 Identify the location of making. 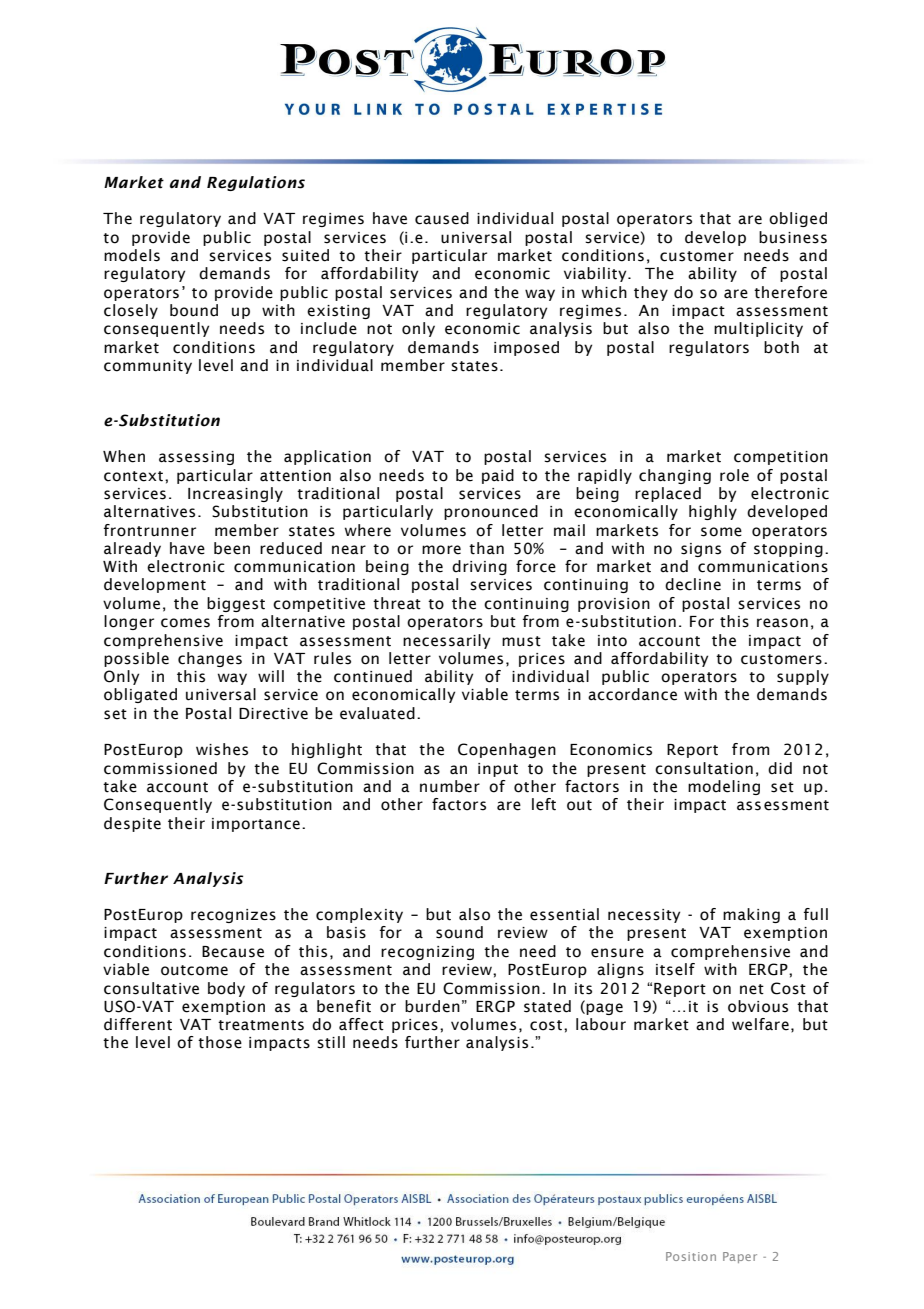
(751, 915).
